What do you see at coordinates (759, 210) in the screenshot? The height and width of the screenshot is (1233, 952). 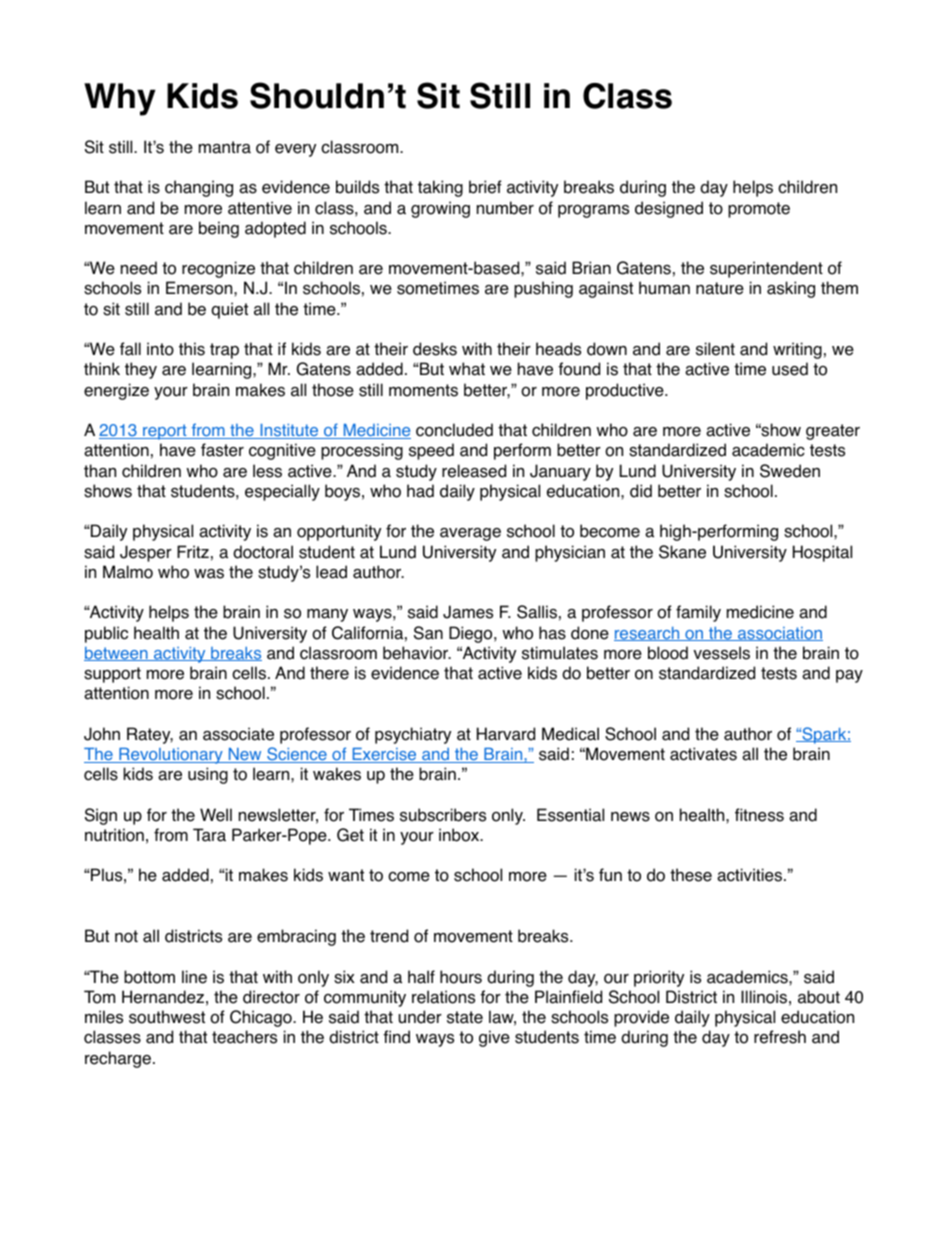 I see `promote` at bounding box center [759, 210].
